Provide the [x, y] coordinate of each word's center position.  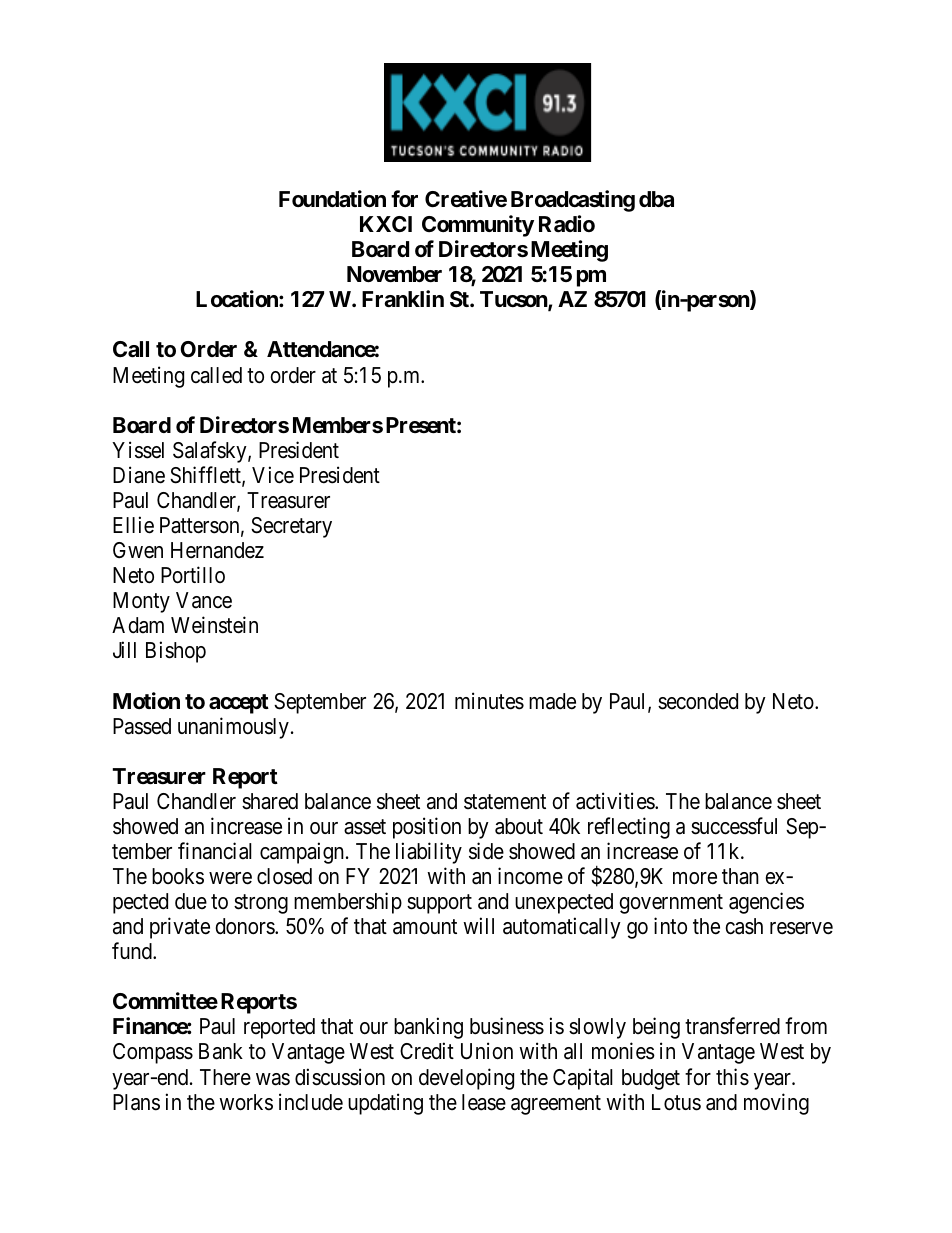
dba [656, 199]
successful [734, 826]
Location [238, 299]
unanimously [233, 728]
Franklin [403, 299]
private [180, 928]
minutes [489, 701]
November [394, 274]
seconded [698, 701]
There [225, 1077]
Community [478, 226]
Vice [273, 475]
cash [744, 926]
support [439, 904]
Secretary [291, 527]
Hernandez [217, 550]
